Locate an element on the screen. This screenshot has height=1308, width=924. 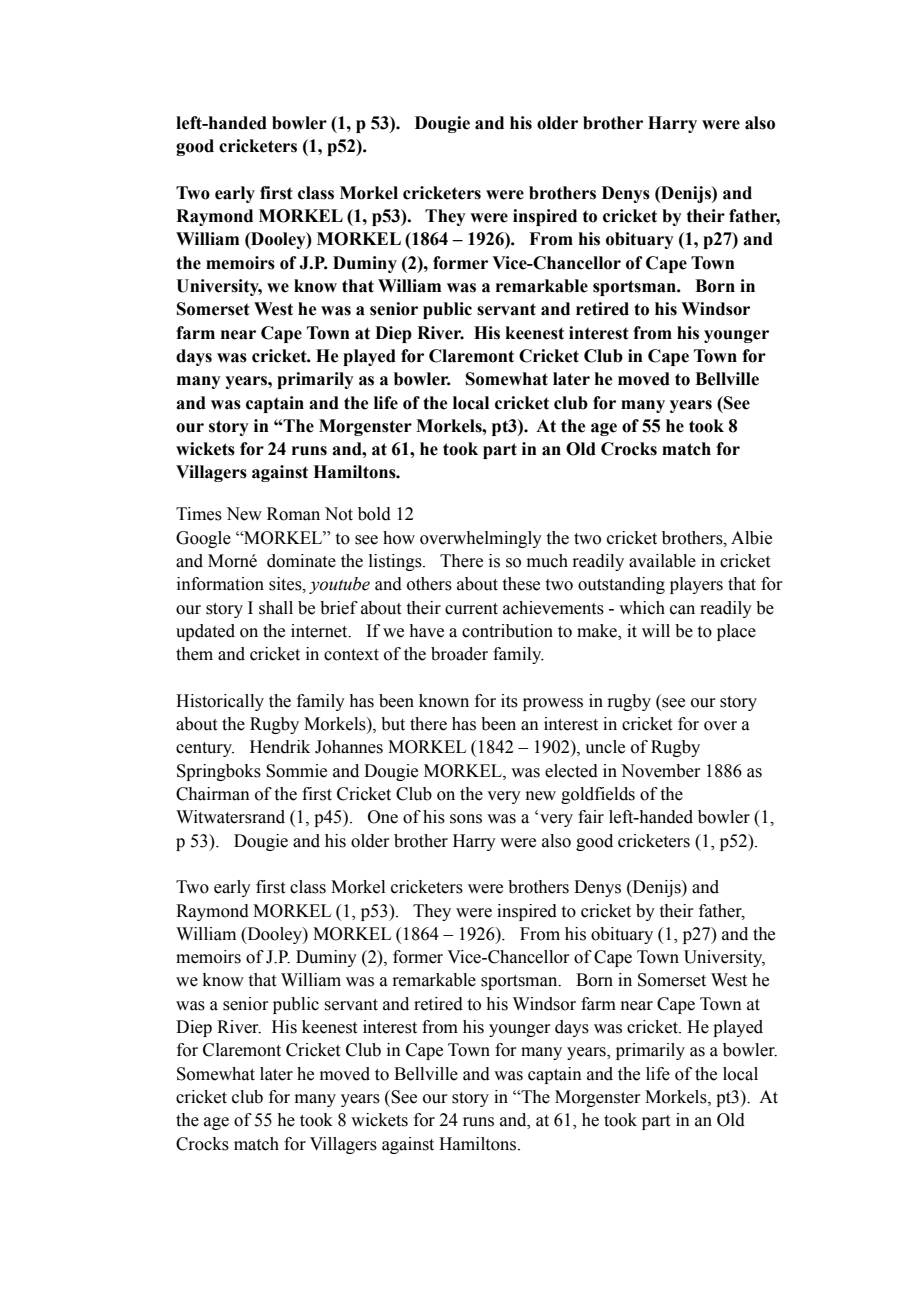
Albie is located at coordinates (751, 538).
